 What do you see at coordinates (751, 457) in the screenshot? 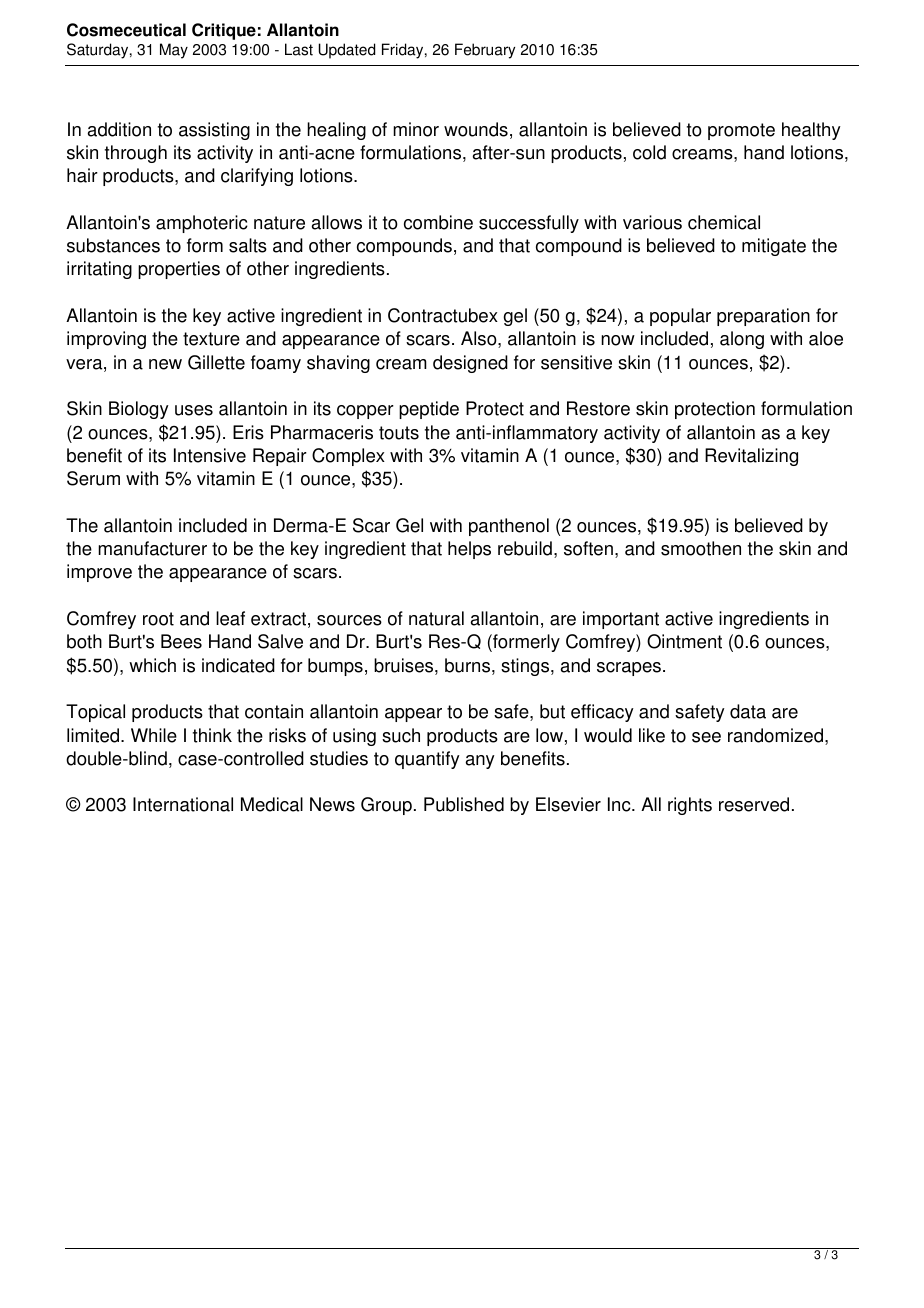
I see `Revitalizing` at bounding box center [751, 457].
